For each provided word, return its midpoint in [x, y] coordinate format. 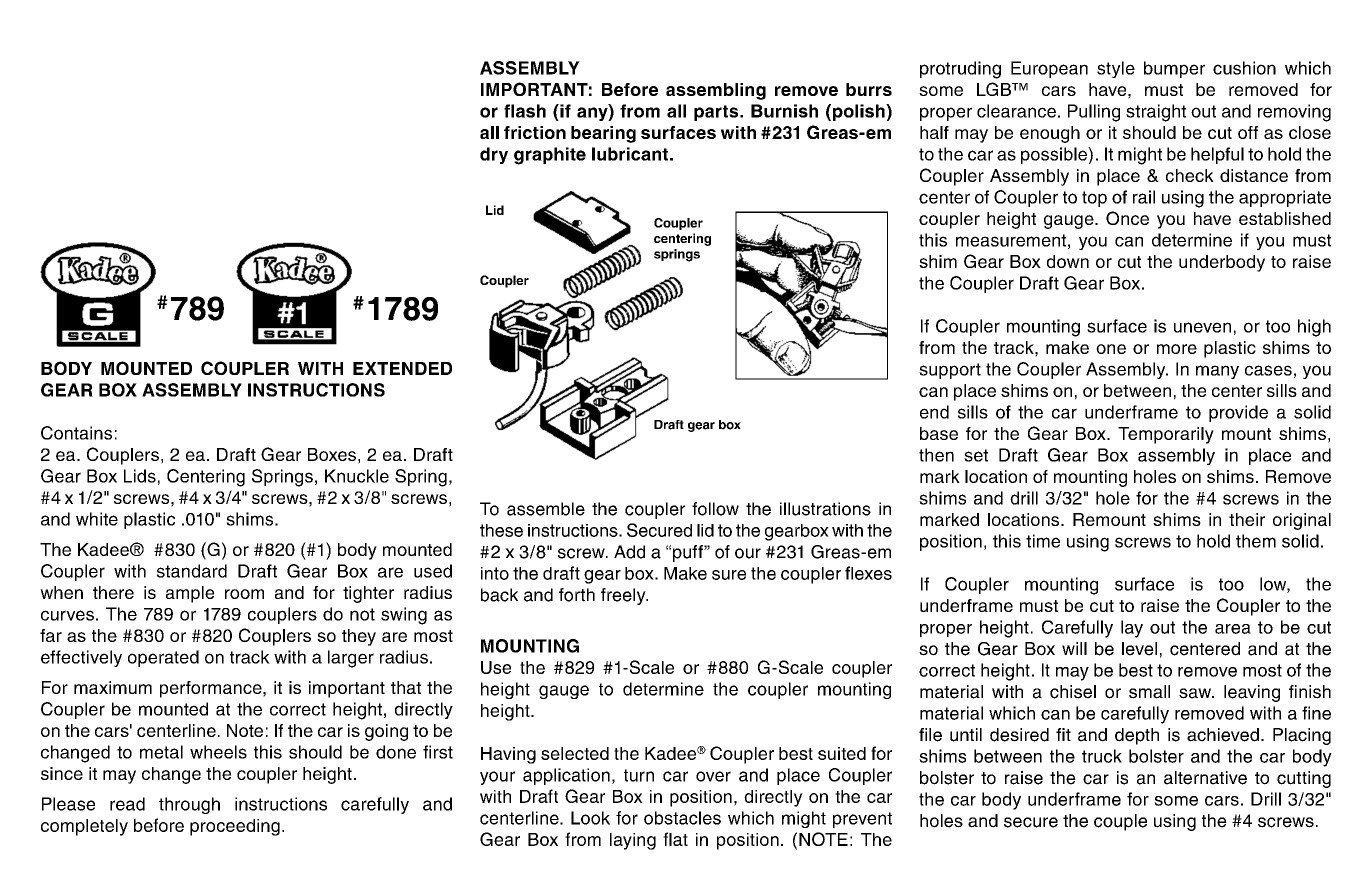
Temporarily [1166, 435]
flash [525, 111]
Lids [140, 476]
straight [1156, 113]
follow [715, 509]
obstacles [682, 818]
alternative [1205, 778]
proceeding [235, 827]
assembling [716, 91]
